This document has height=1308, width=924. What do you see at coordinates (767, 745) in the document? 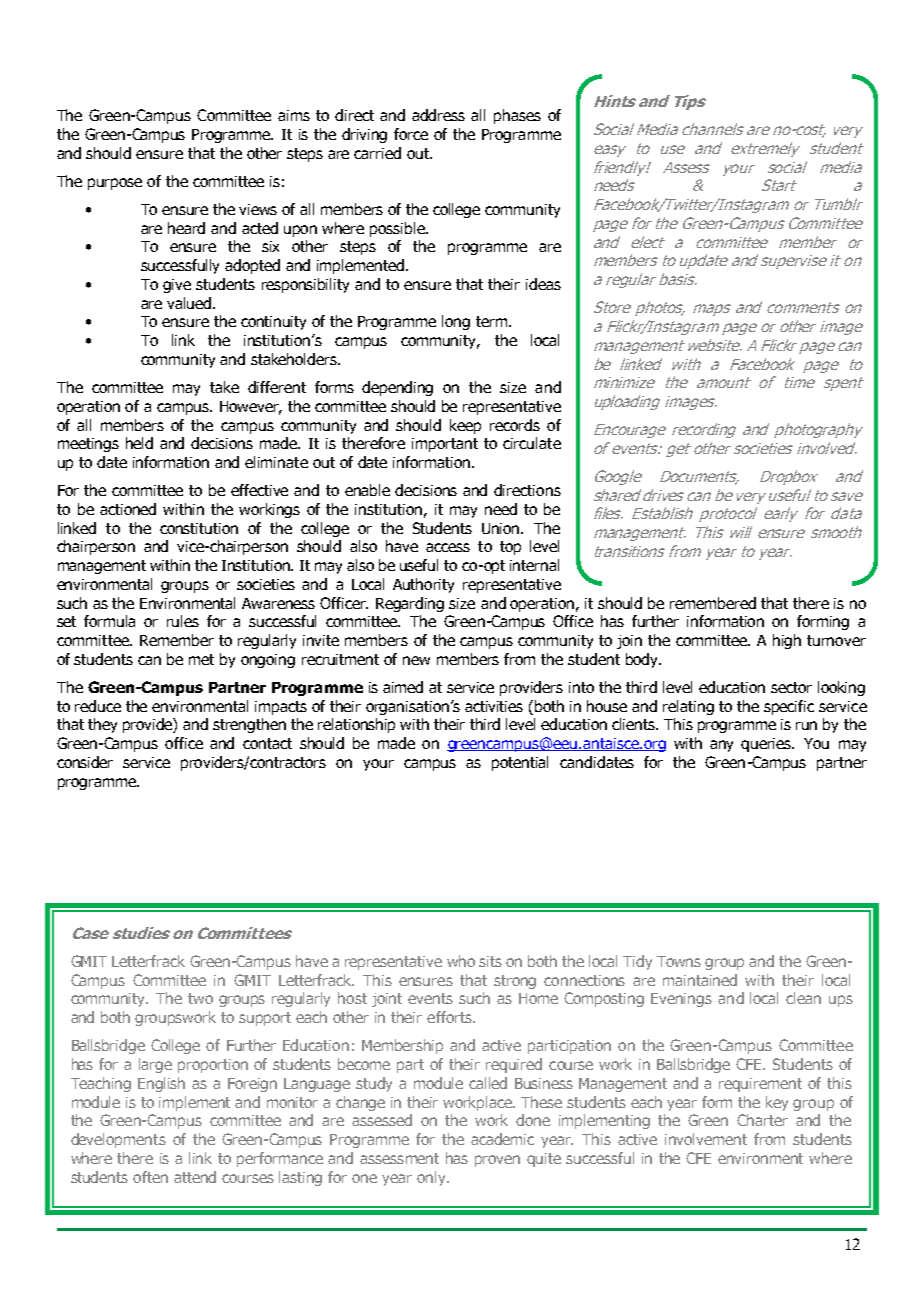
I see `queries` at bounding box center [767, 745].
